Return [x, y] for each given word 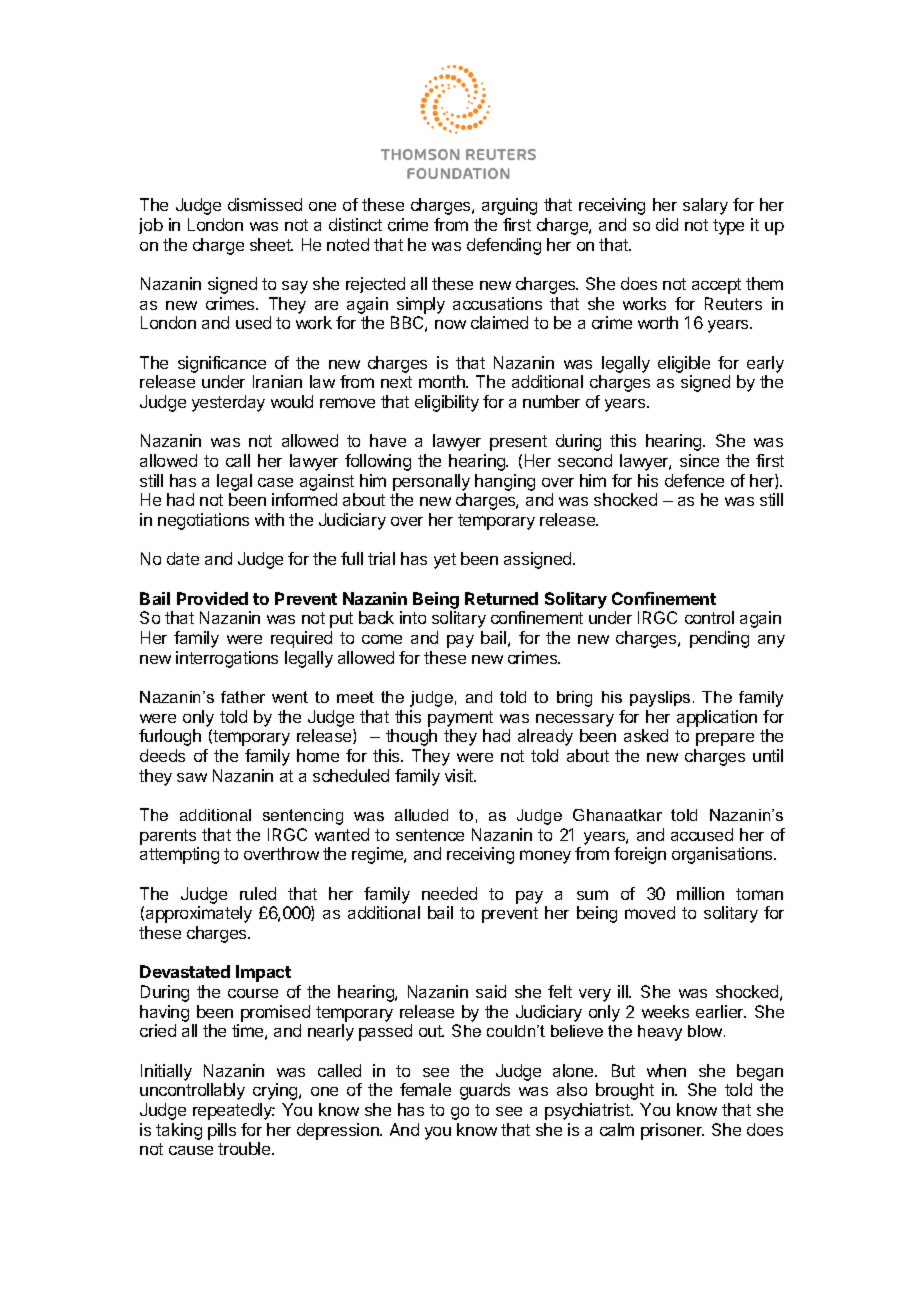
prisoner [672, 1131]
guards [485, 1091]
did [667, 224]
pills [222, 1131]
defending [504, 246]
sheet [271, 244]
